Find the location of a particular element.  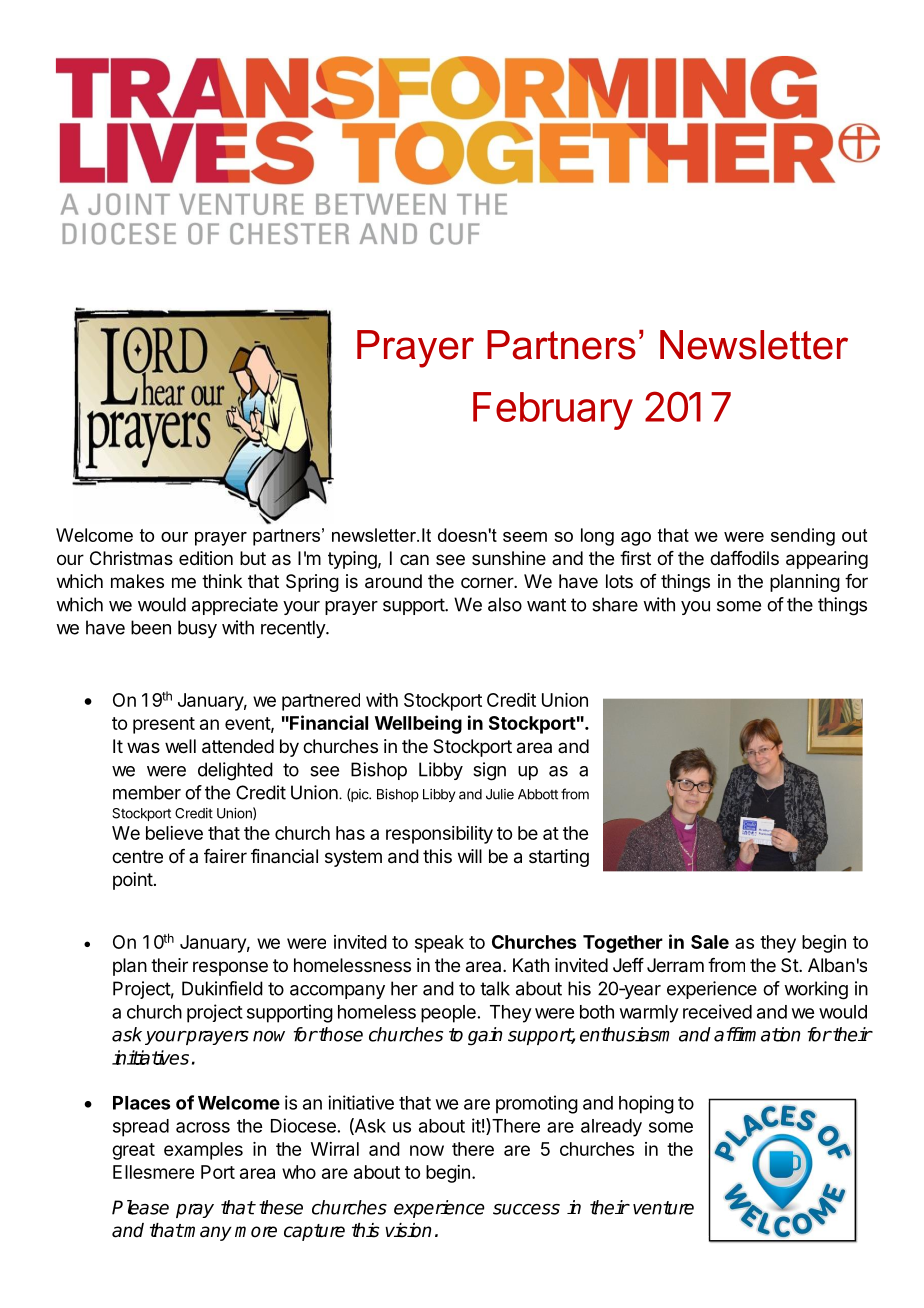

received is located at coordinates (717, 1011).
